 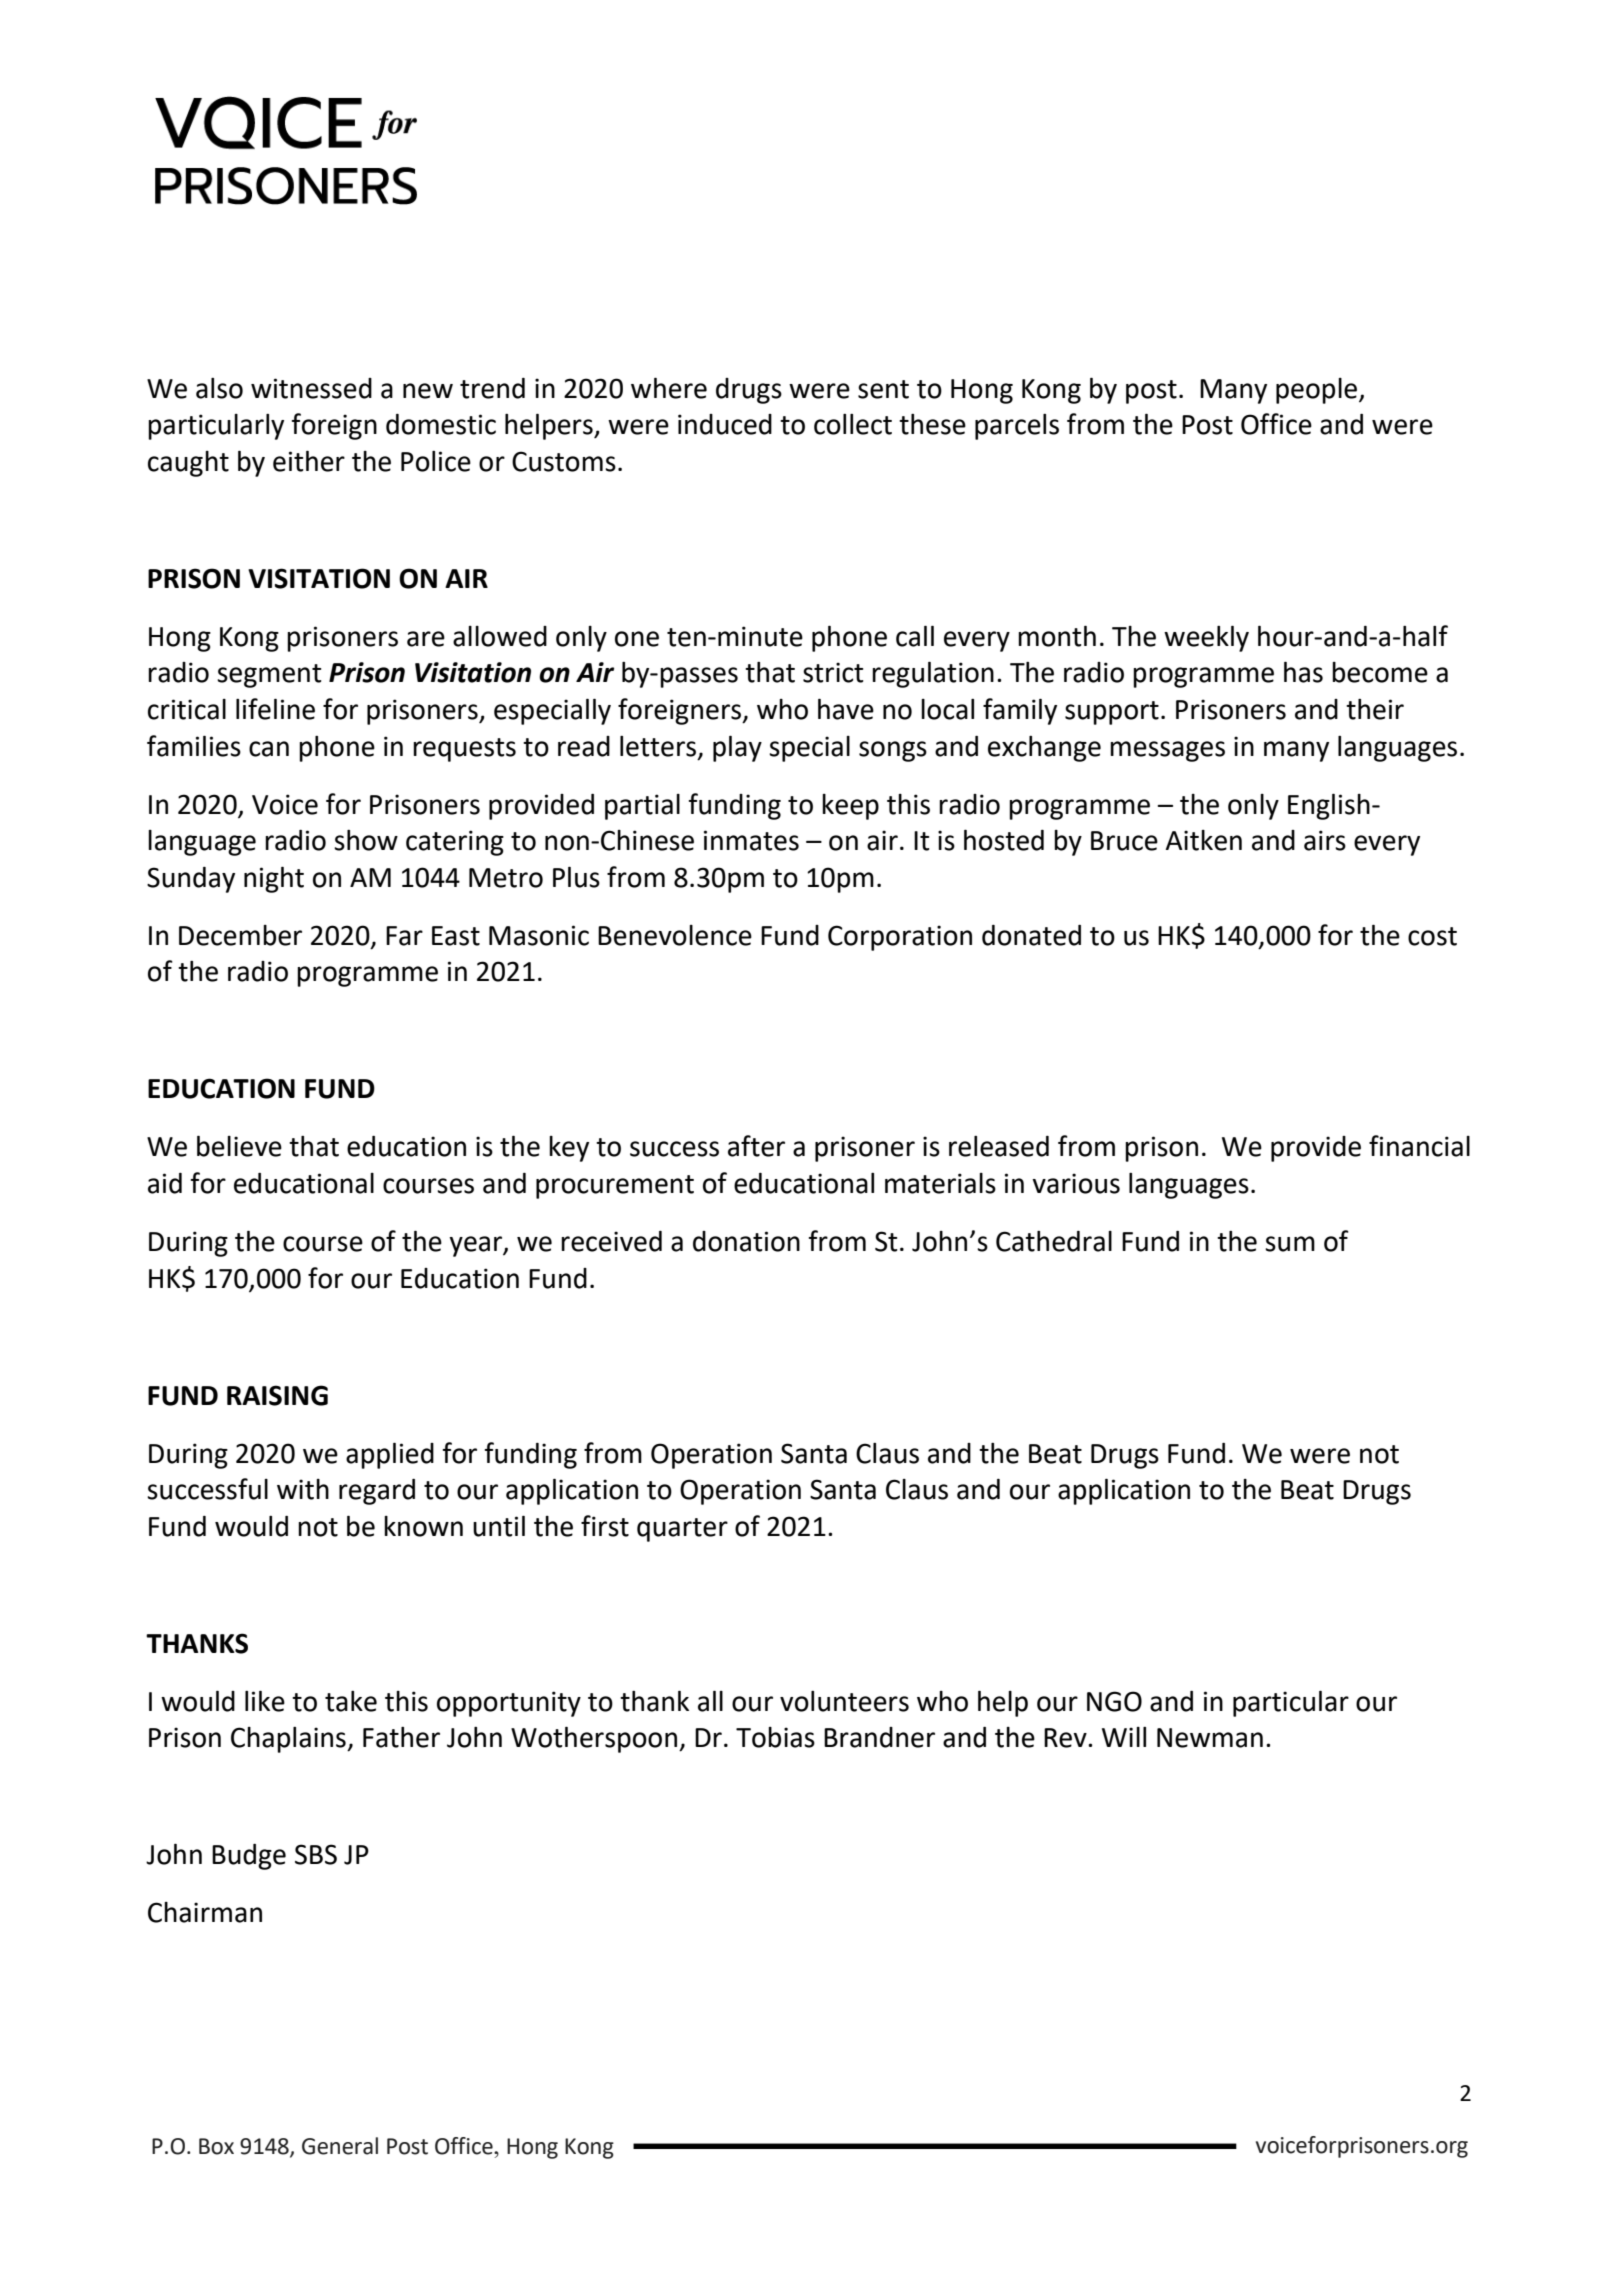 I want to click on either, so click(x=309, y=461).
